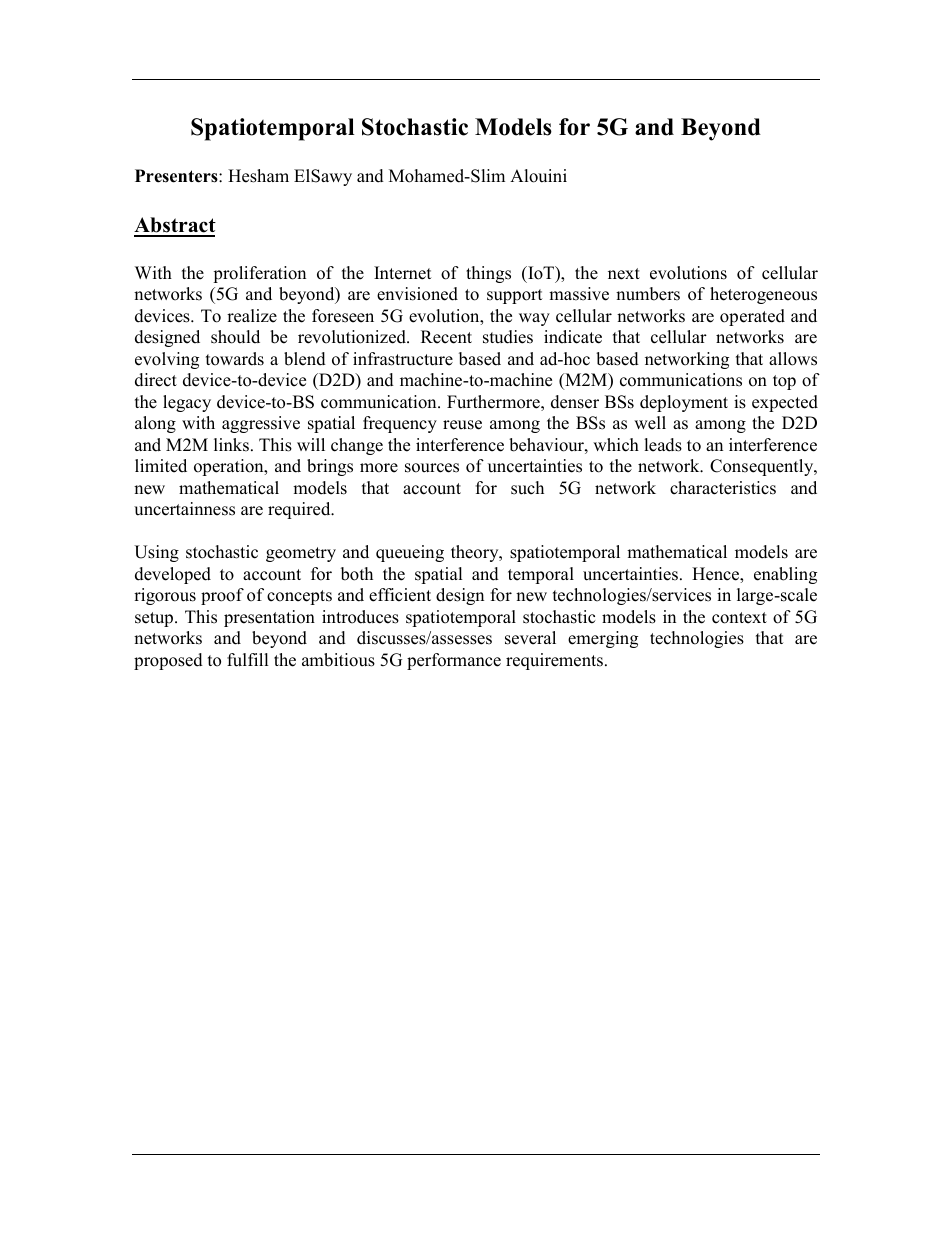  Describe the element at coordinates (248, 660) in the document. I see `fulfill` at that location.
